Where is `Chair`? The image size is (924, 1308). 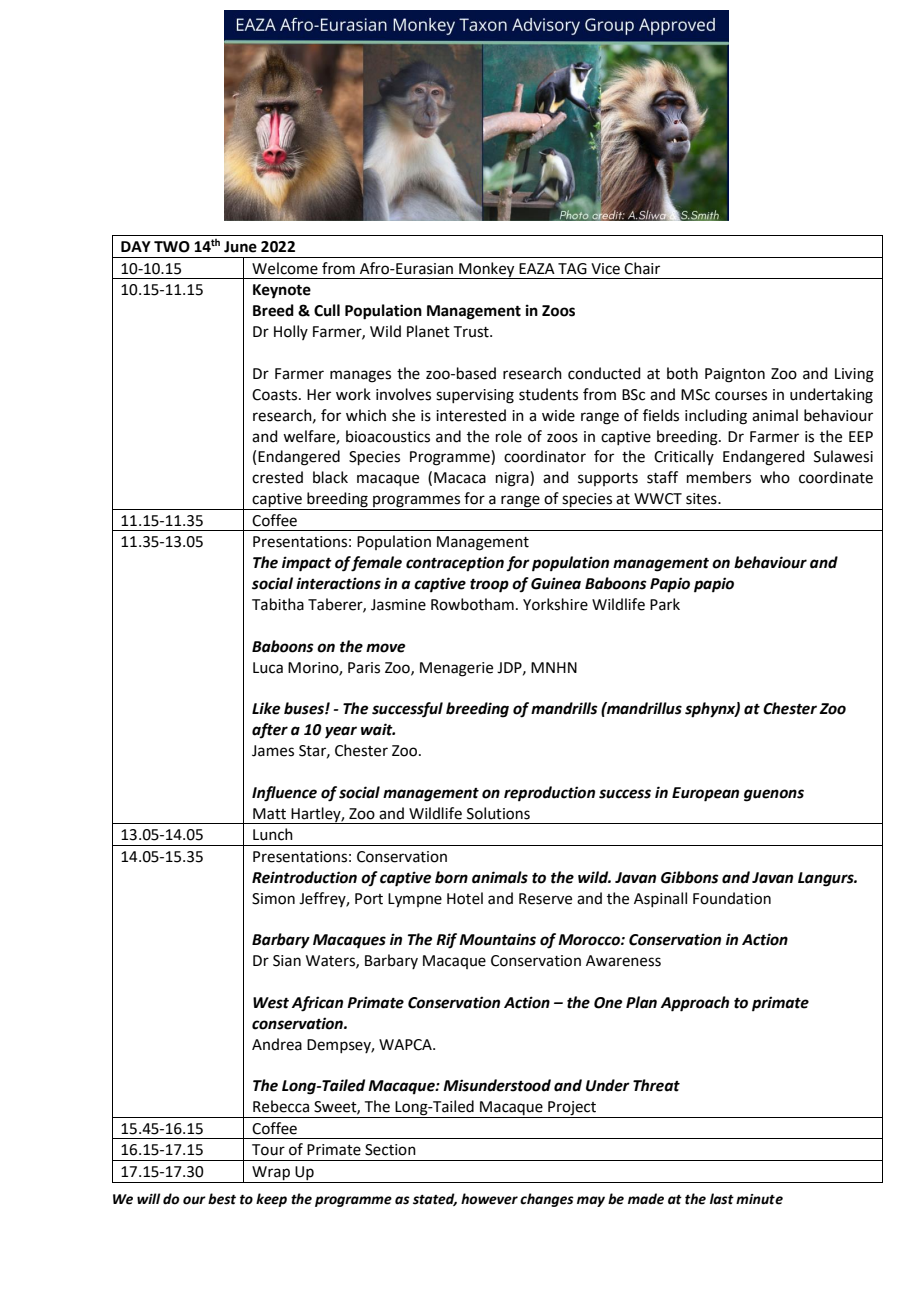
Chair is located at coordinates (642, 268).
